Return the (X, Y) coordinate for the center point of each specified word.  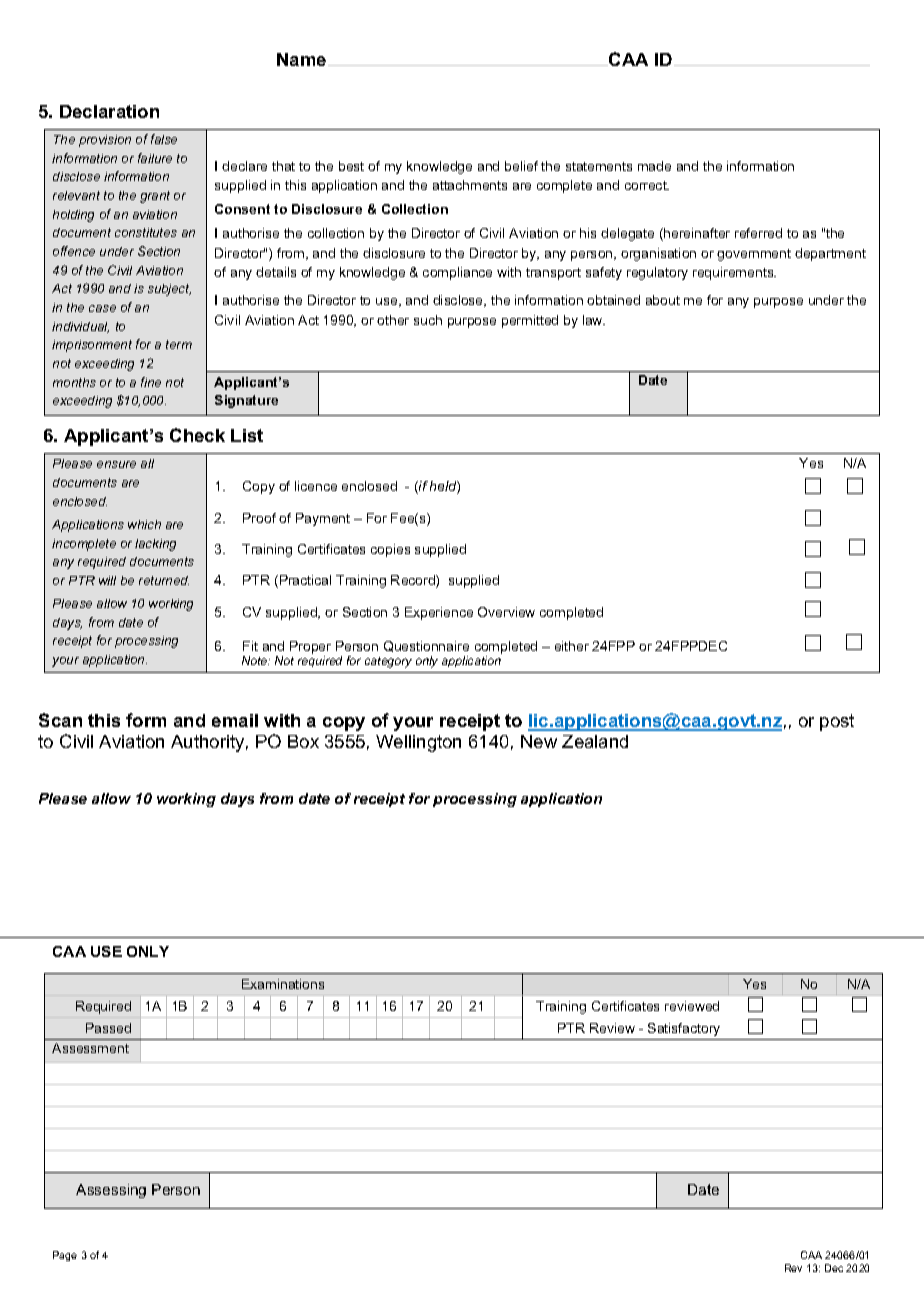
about (663, 300)
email (235, 720)
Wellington (418, 743)
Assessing (111, 1191)
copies (390, 550)
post (837, 722)
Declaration (109, 111)
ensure (116, 464)
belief (521, 166)
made (654, 166)
